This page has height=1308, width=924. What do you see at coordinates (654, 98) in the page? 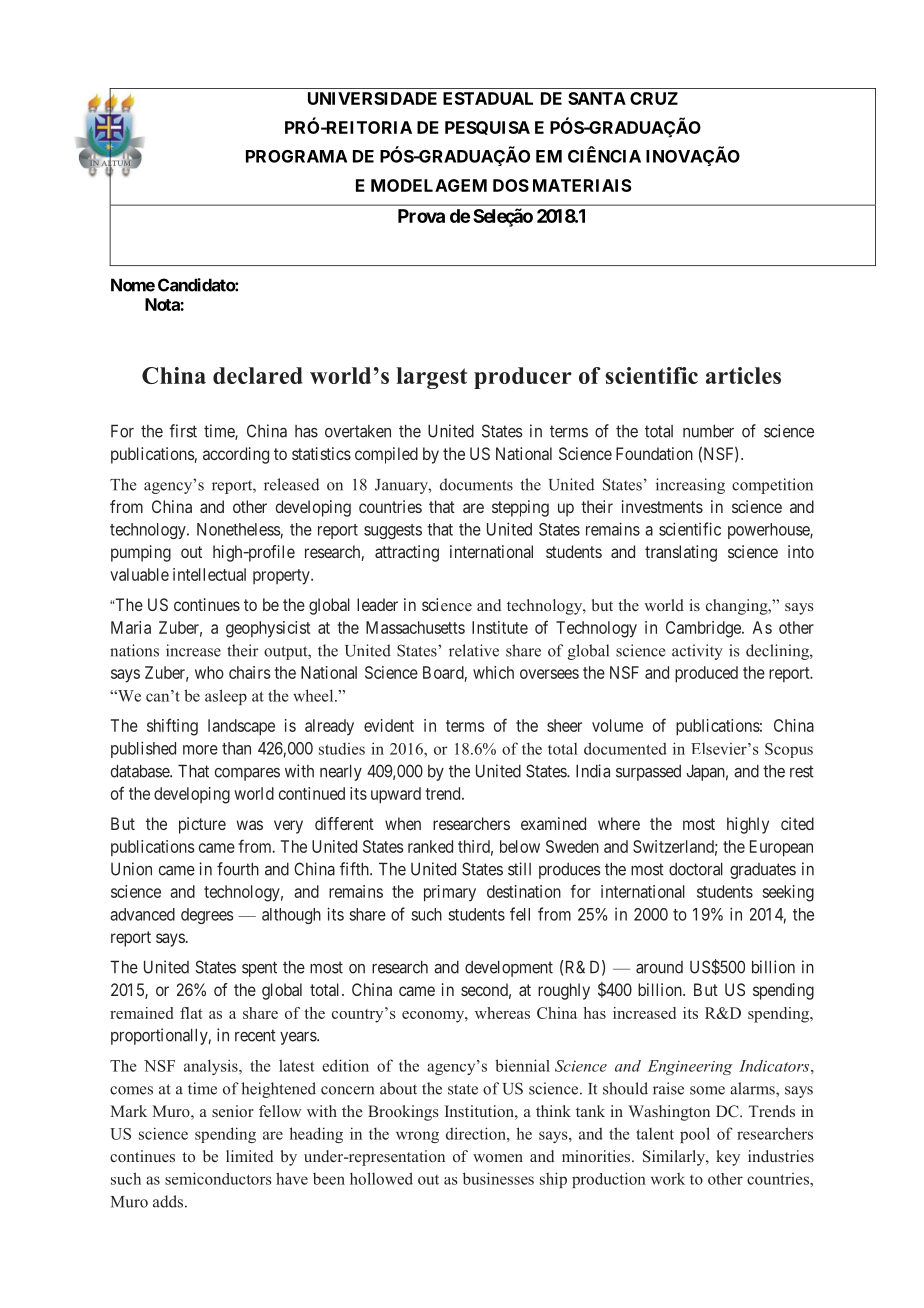
I see `CRUZ` at bounding box center [654, 98].
